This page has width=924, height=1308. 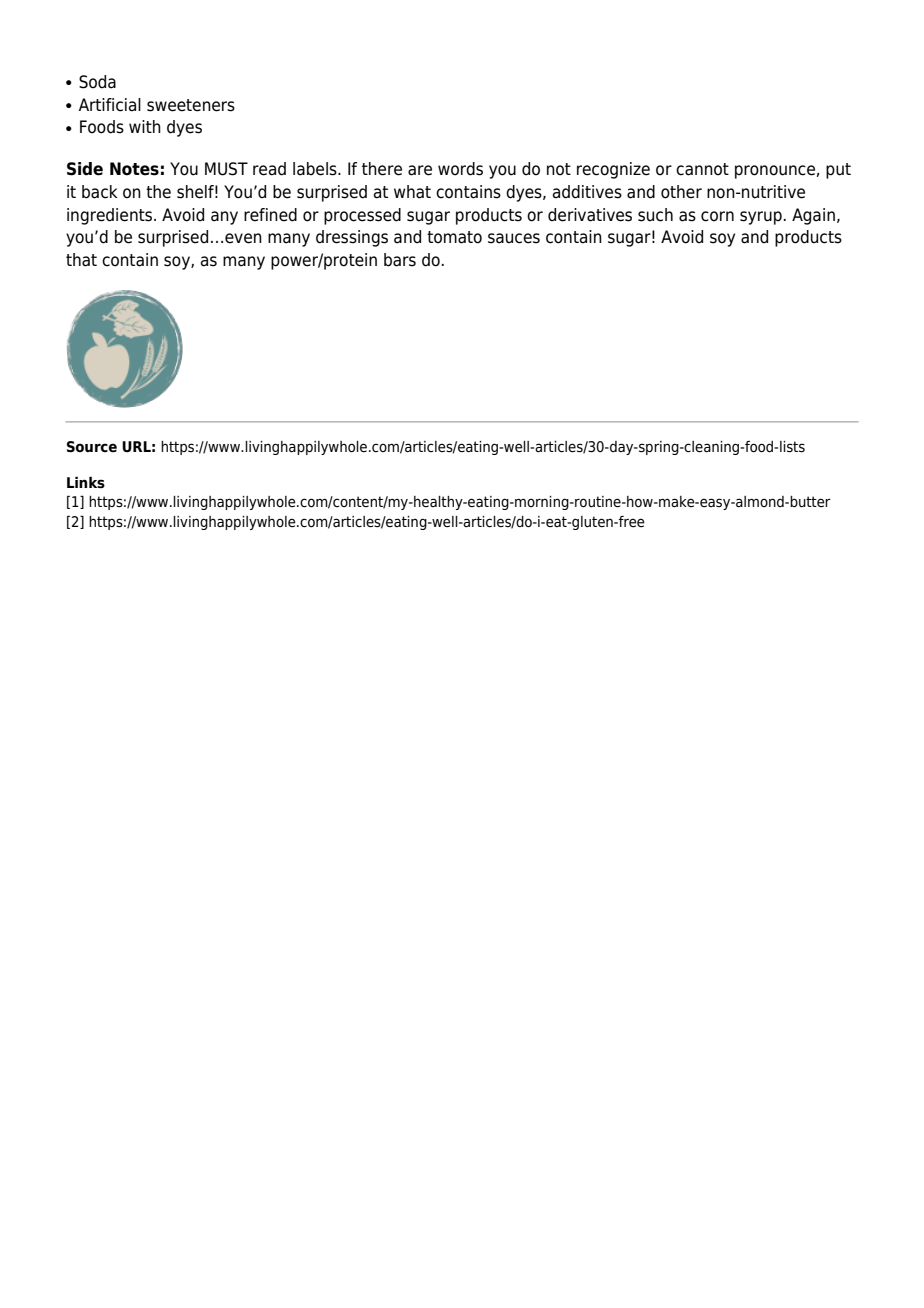 I want to click on ingredients, so click(x=109, y=216).
